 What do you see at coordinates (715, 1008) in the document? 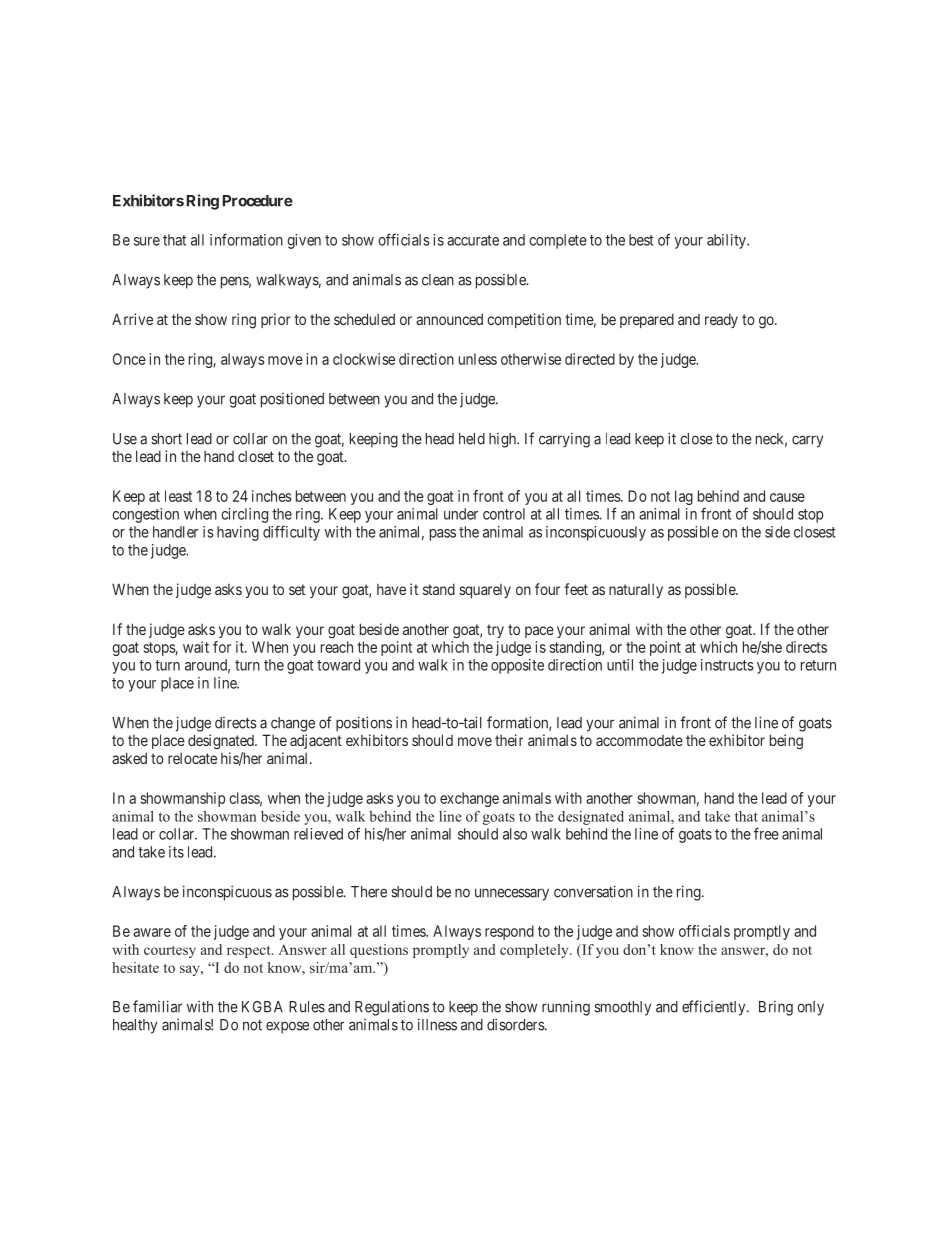
I see `efficiently` at bounding box center [715, 1008].
